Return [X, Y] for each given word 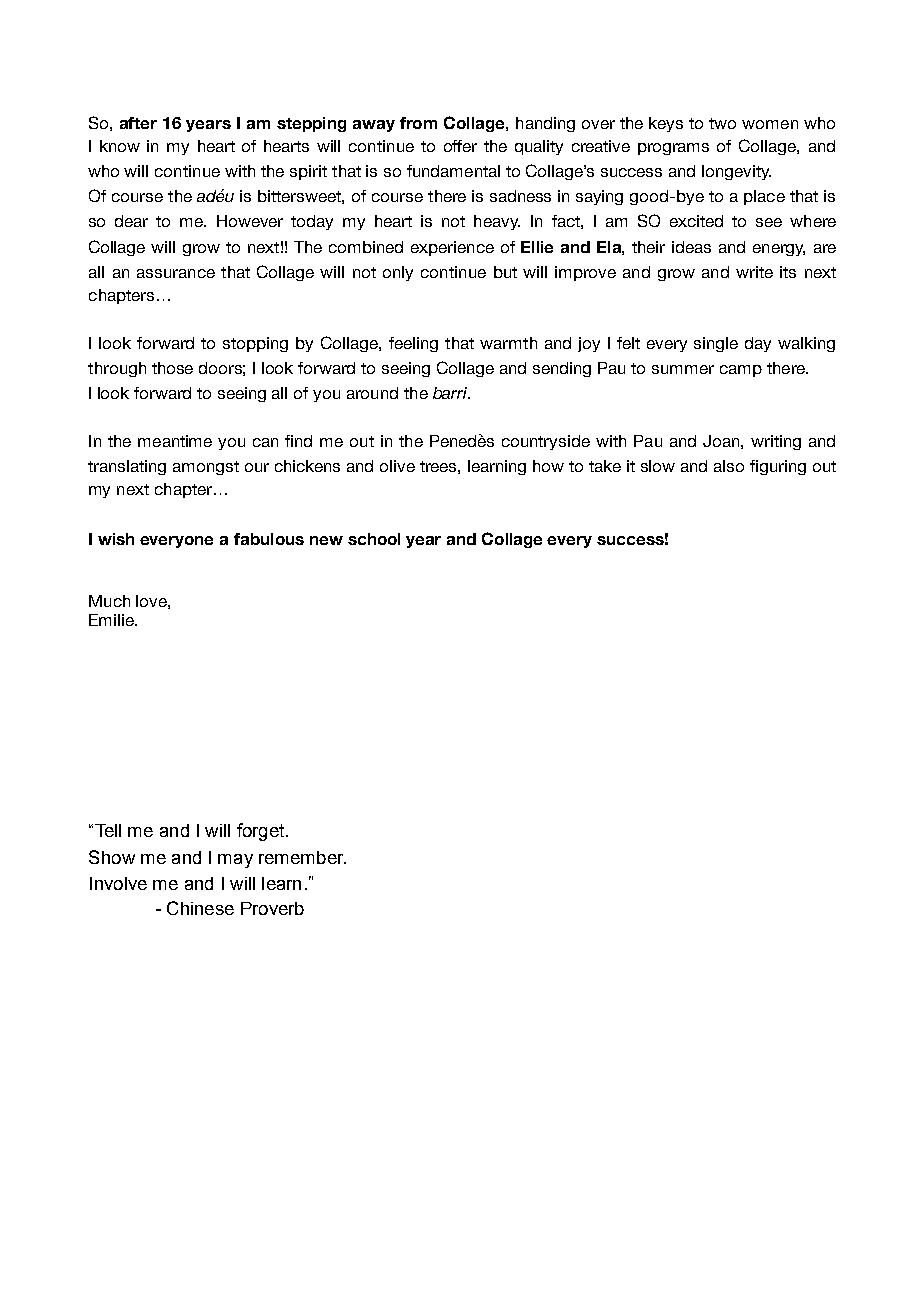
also [729, 466]
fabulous [269, 539]
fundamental [453, 171]
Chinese [200, 908]
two [722, 123]
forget [260, 832]
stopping [255, 344]
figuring [778, 467]
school [374, 539]
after [138, 123]
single [716, 344]
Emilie [112, 620]
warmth [508, 343]
